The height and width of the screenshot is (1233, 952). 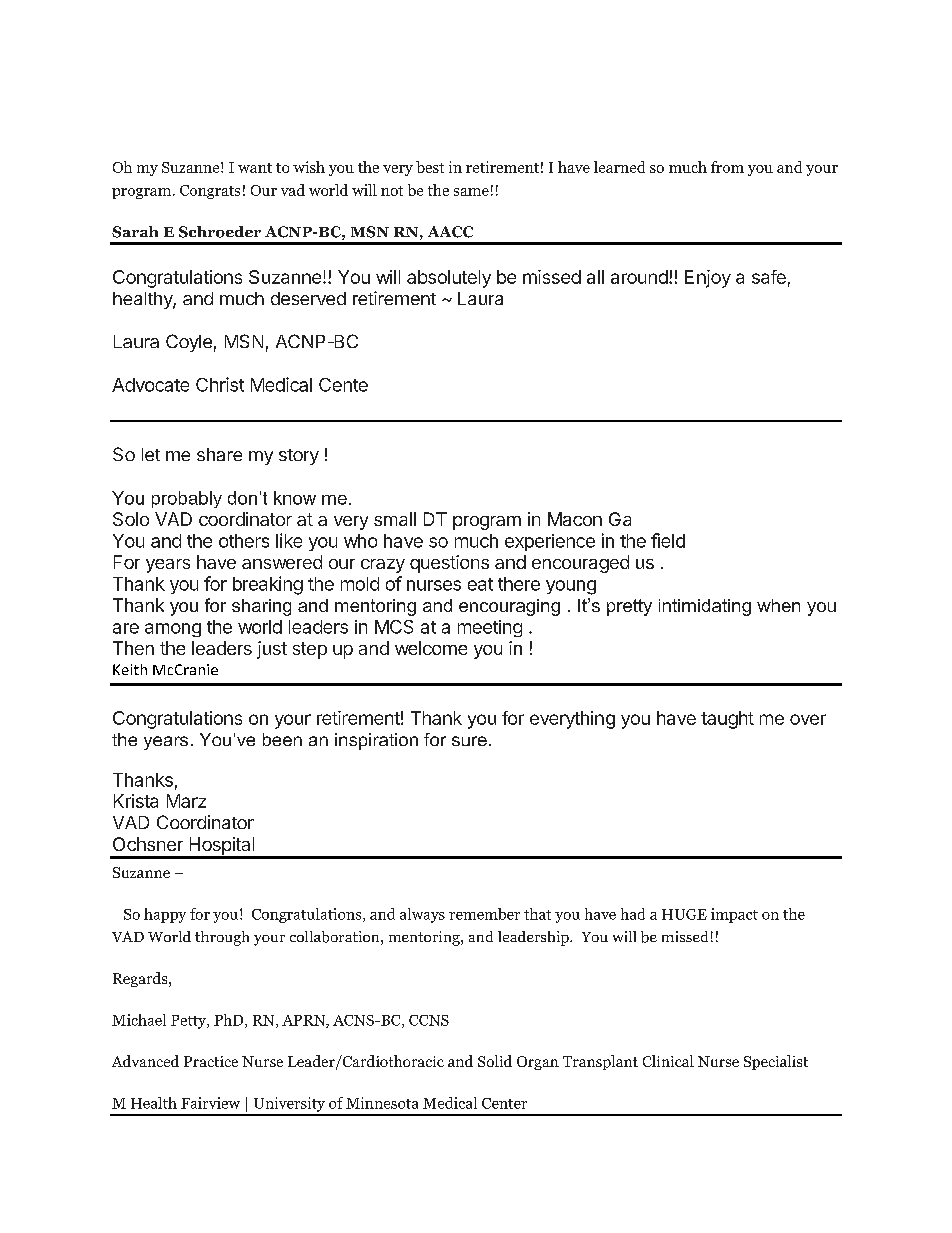 I want to click on been, so click(x=282, y=739).
